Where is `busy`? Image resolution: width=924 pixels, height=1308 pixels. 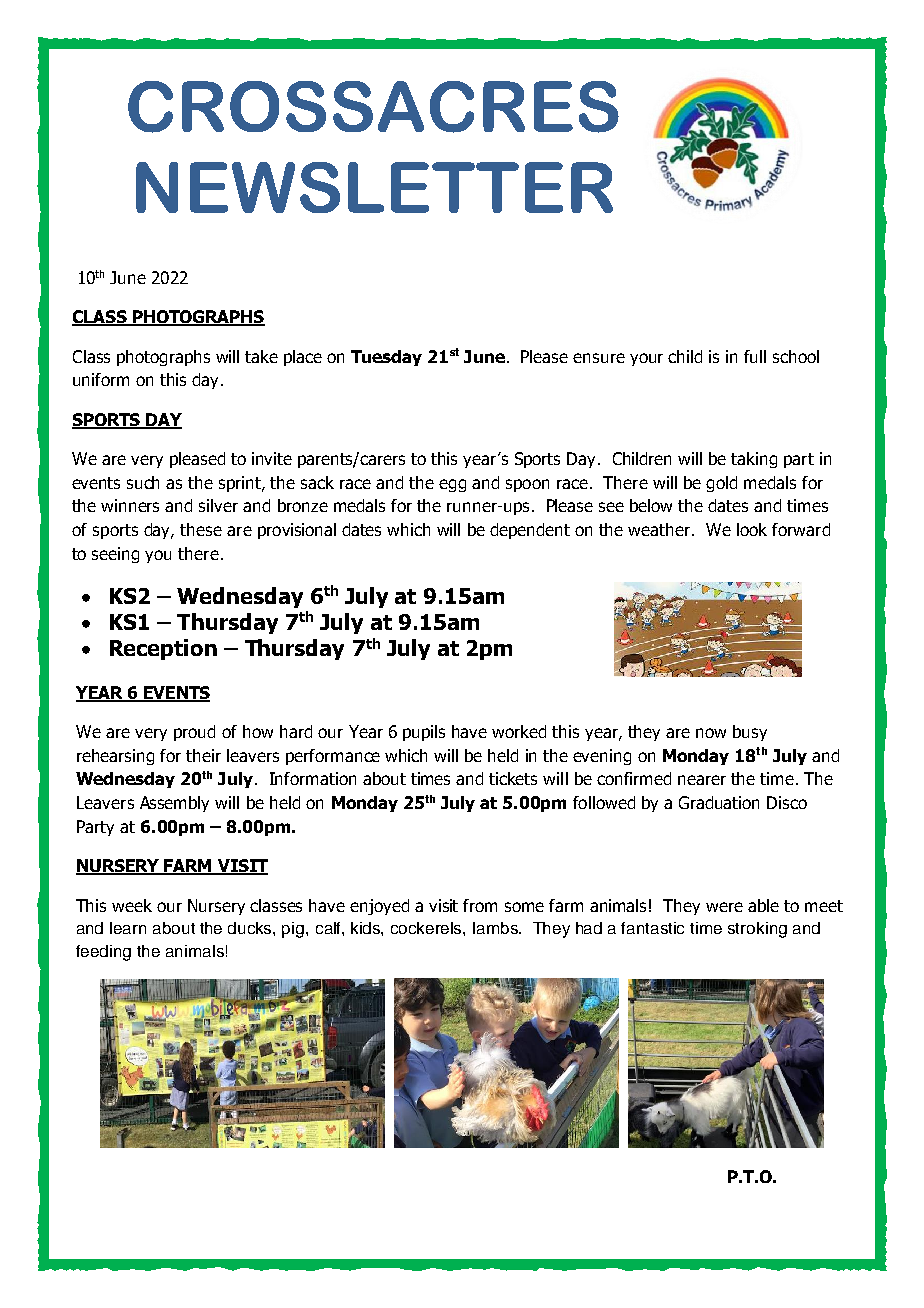
busy is located at coordinates (750, 733).
